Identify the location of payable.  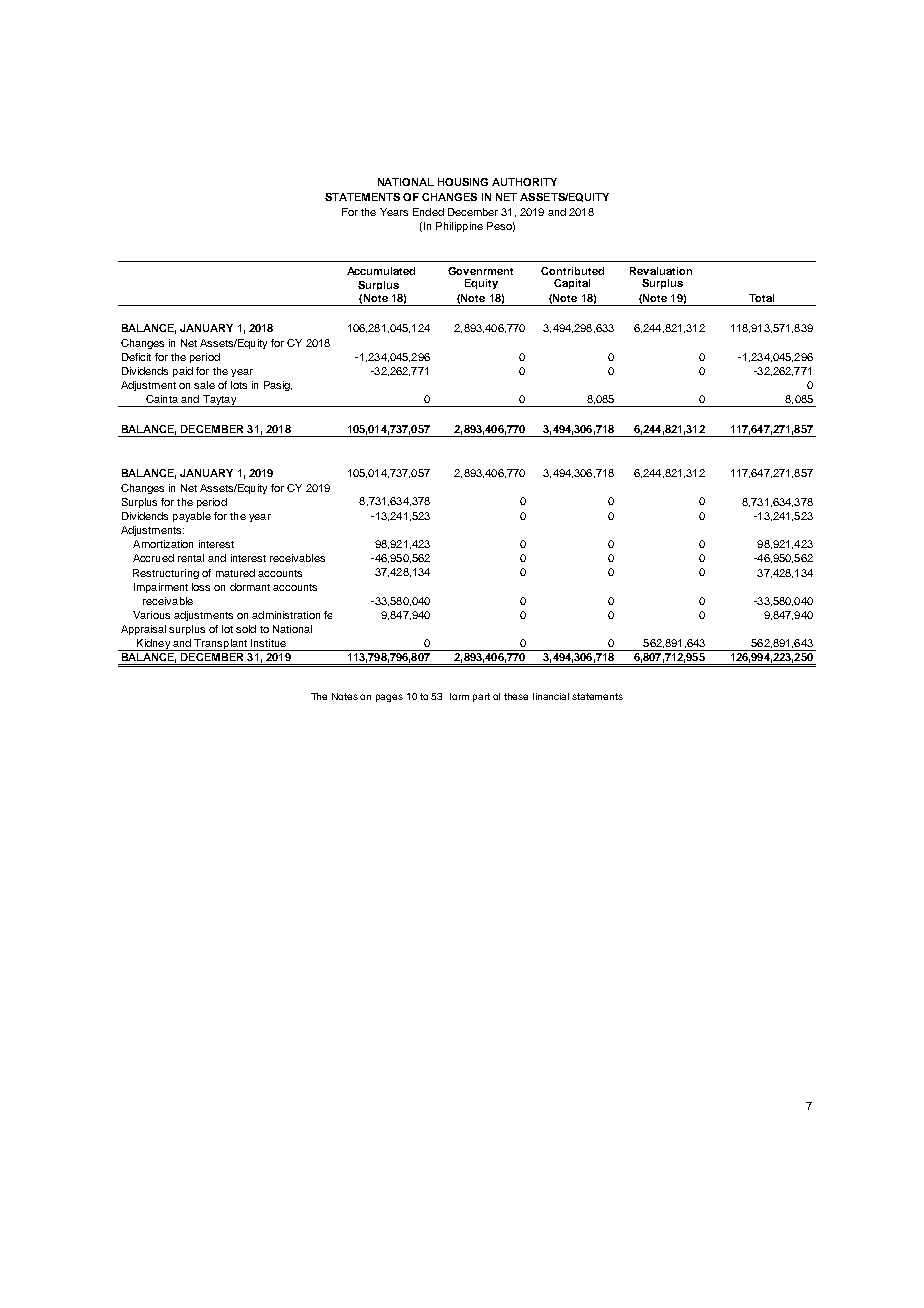
(192, 517).
